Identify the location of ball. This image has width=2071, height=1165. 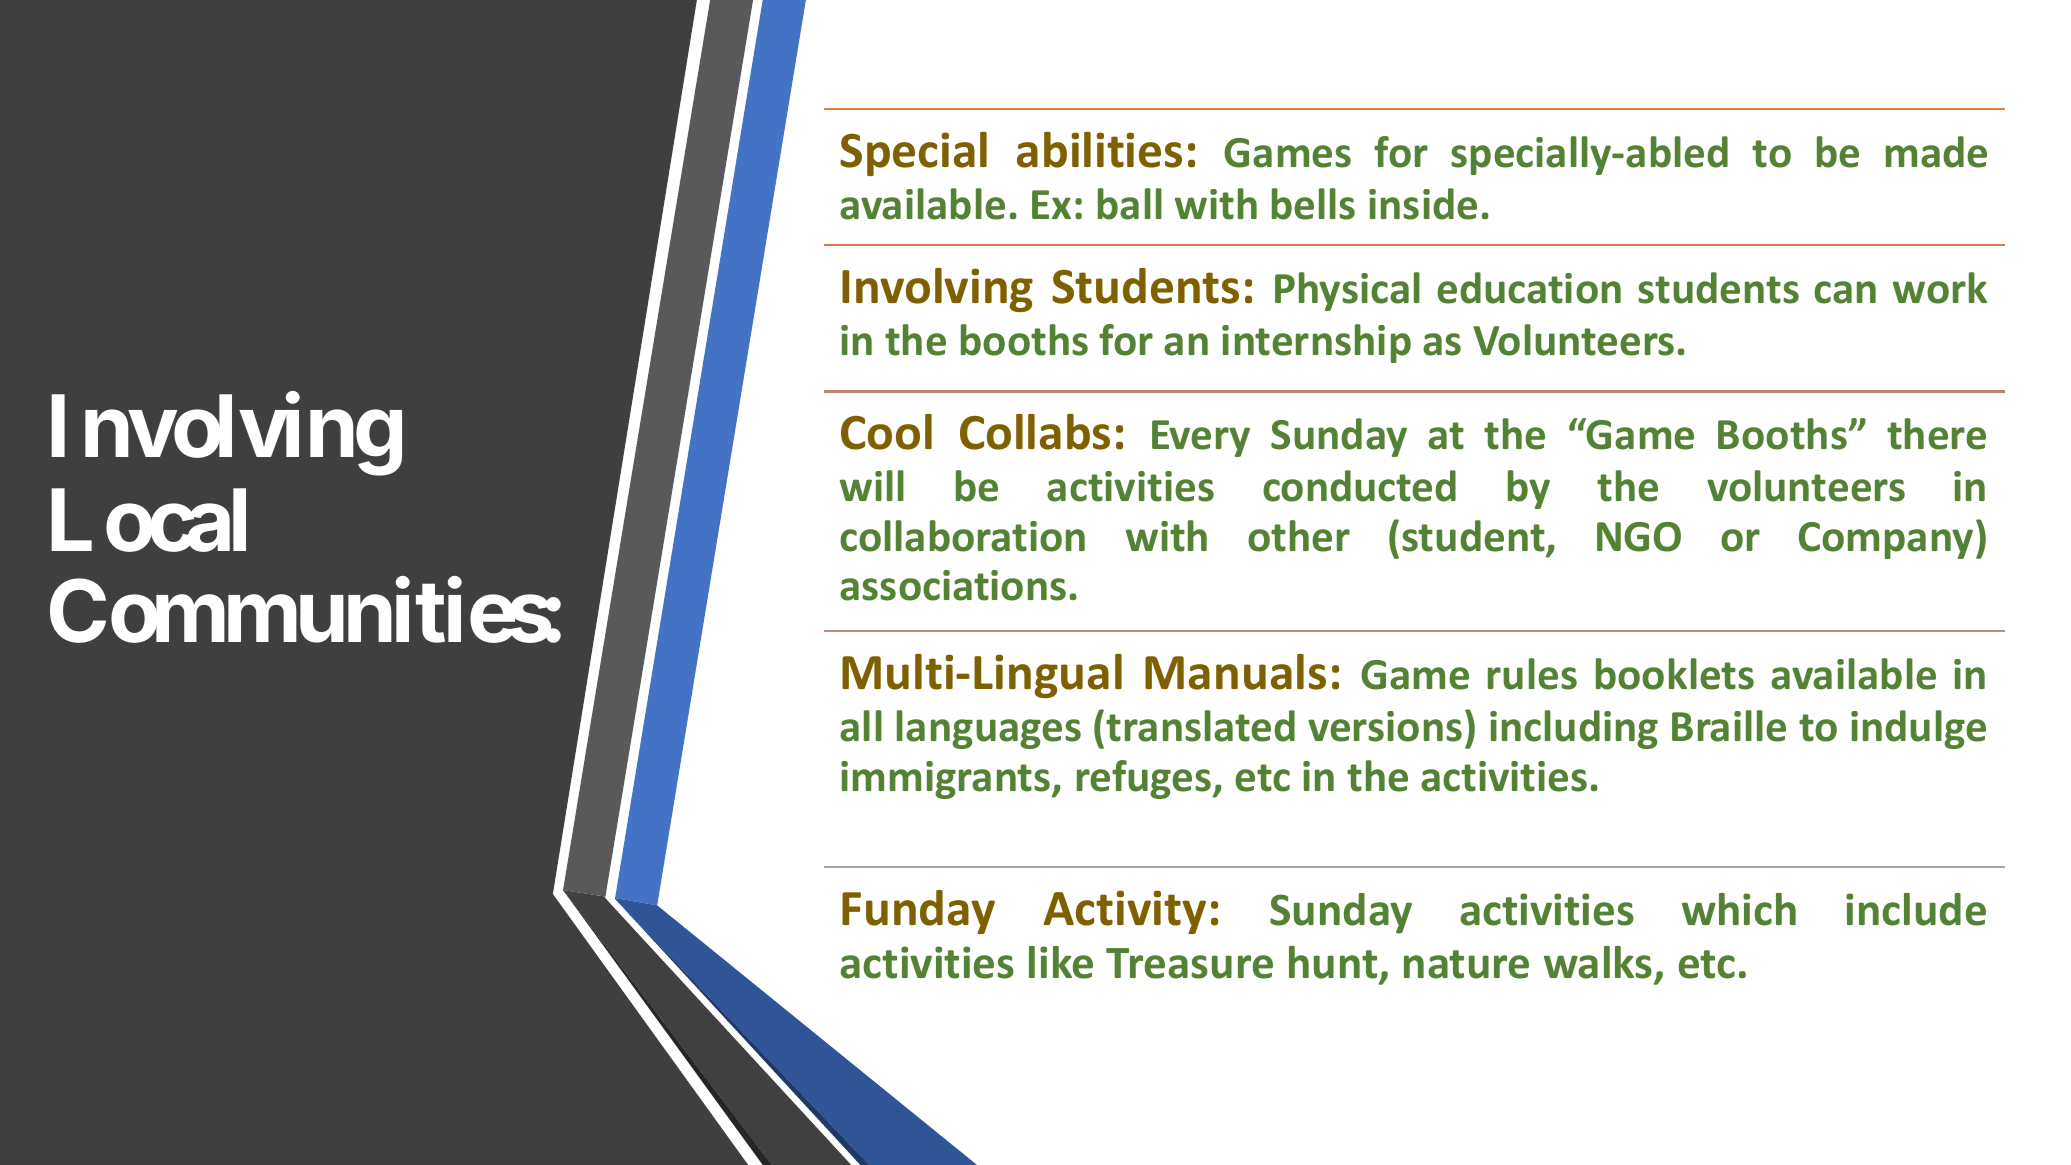
(1130, 204).
